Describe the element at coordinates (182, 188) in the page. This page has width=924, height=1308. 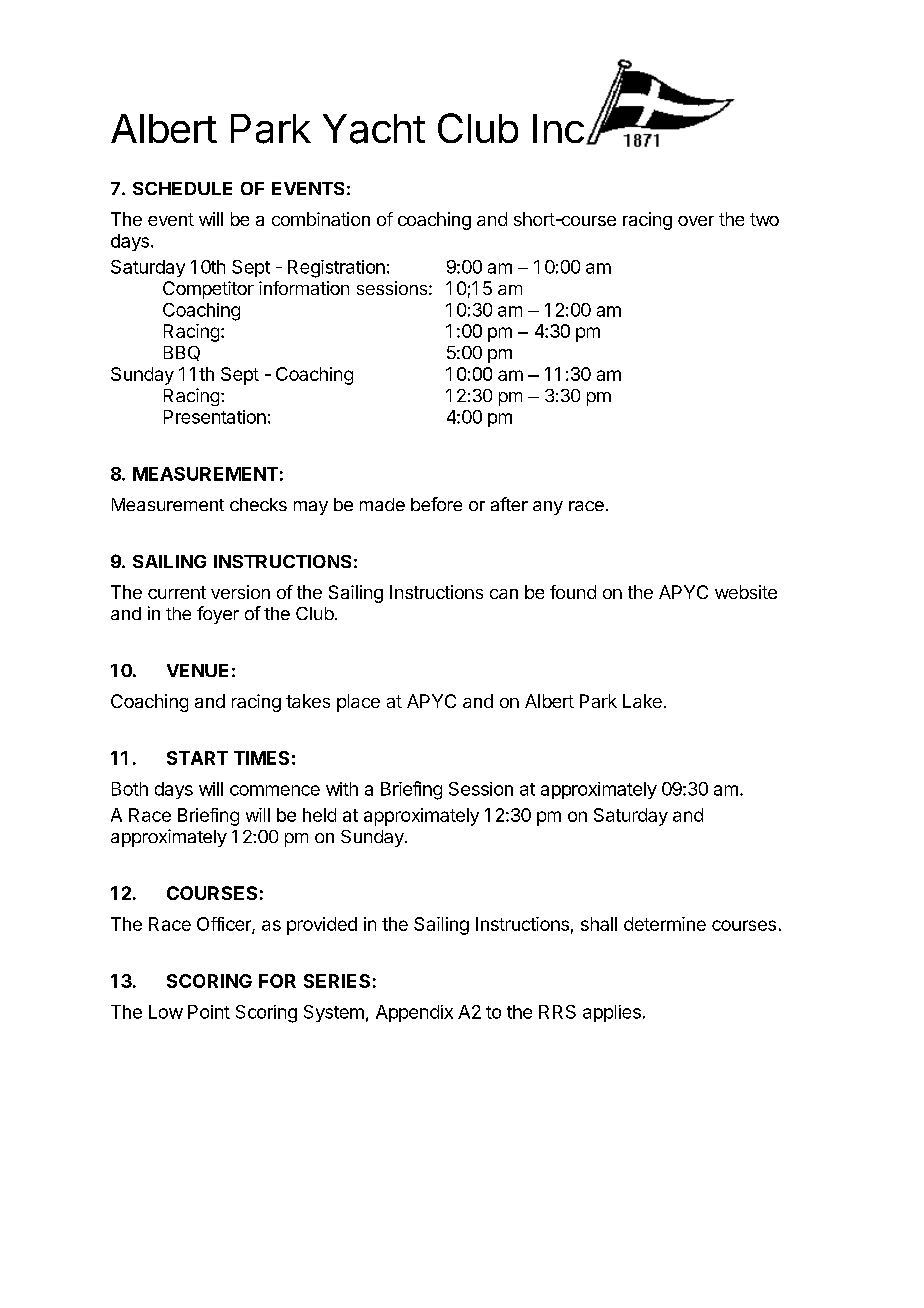
I see `SCHEDULE` at that location.
